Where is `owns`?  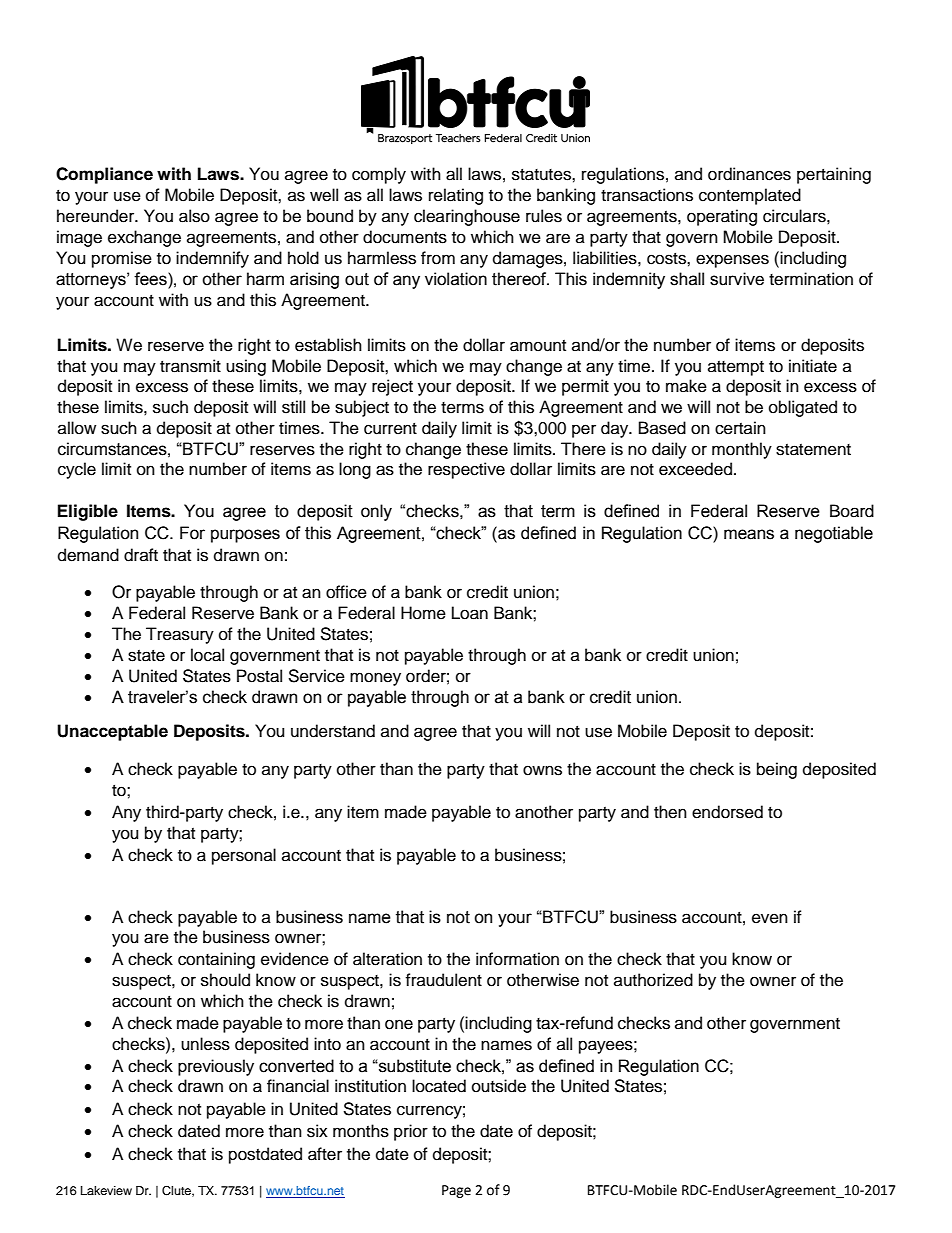
owns is located at coordinates (542, 770).
